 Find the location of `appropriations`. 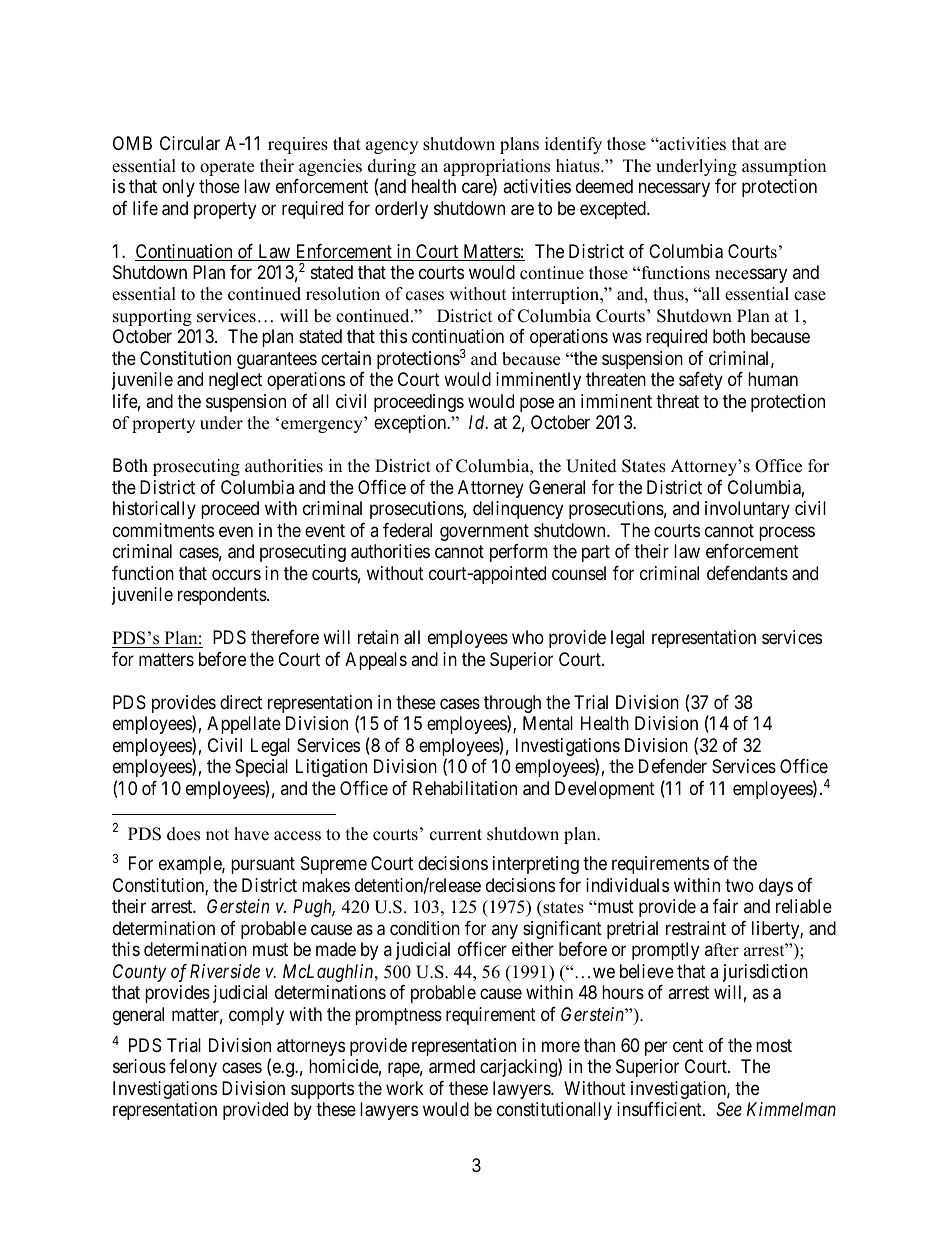

appropriations is located at coordinates (496, 169).
